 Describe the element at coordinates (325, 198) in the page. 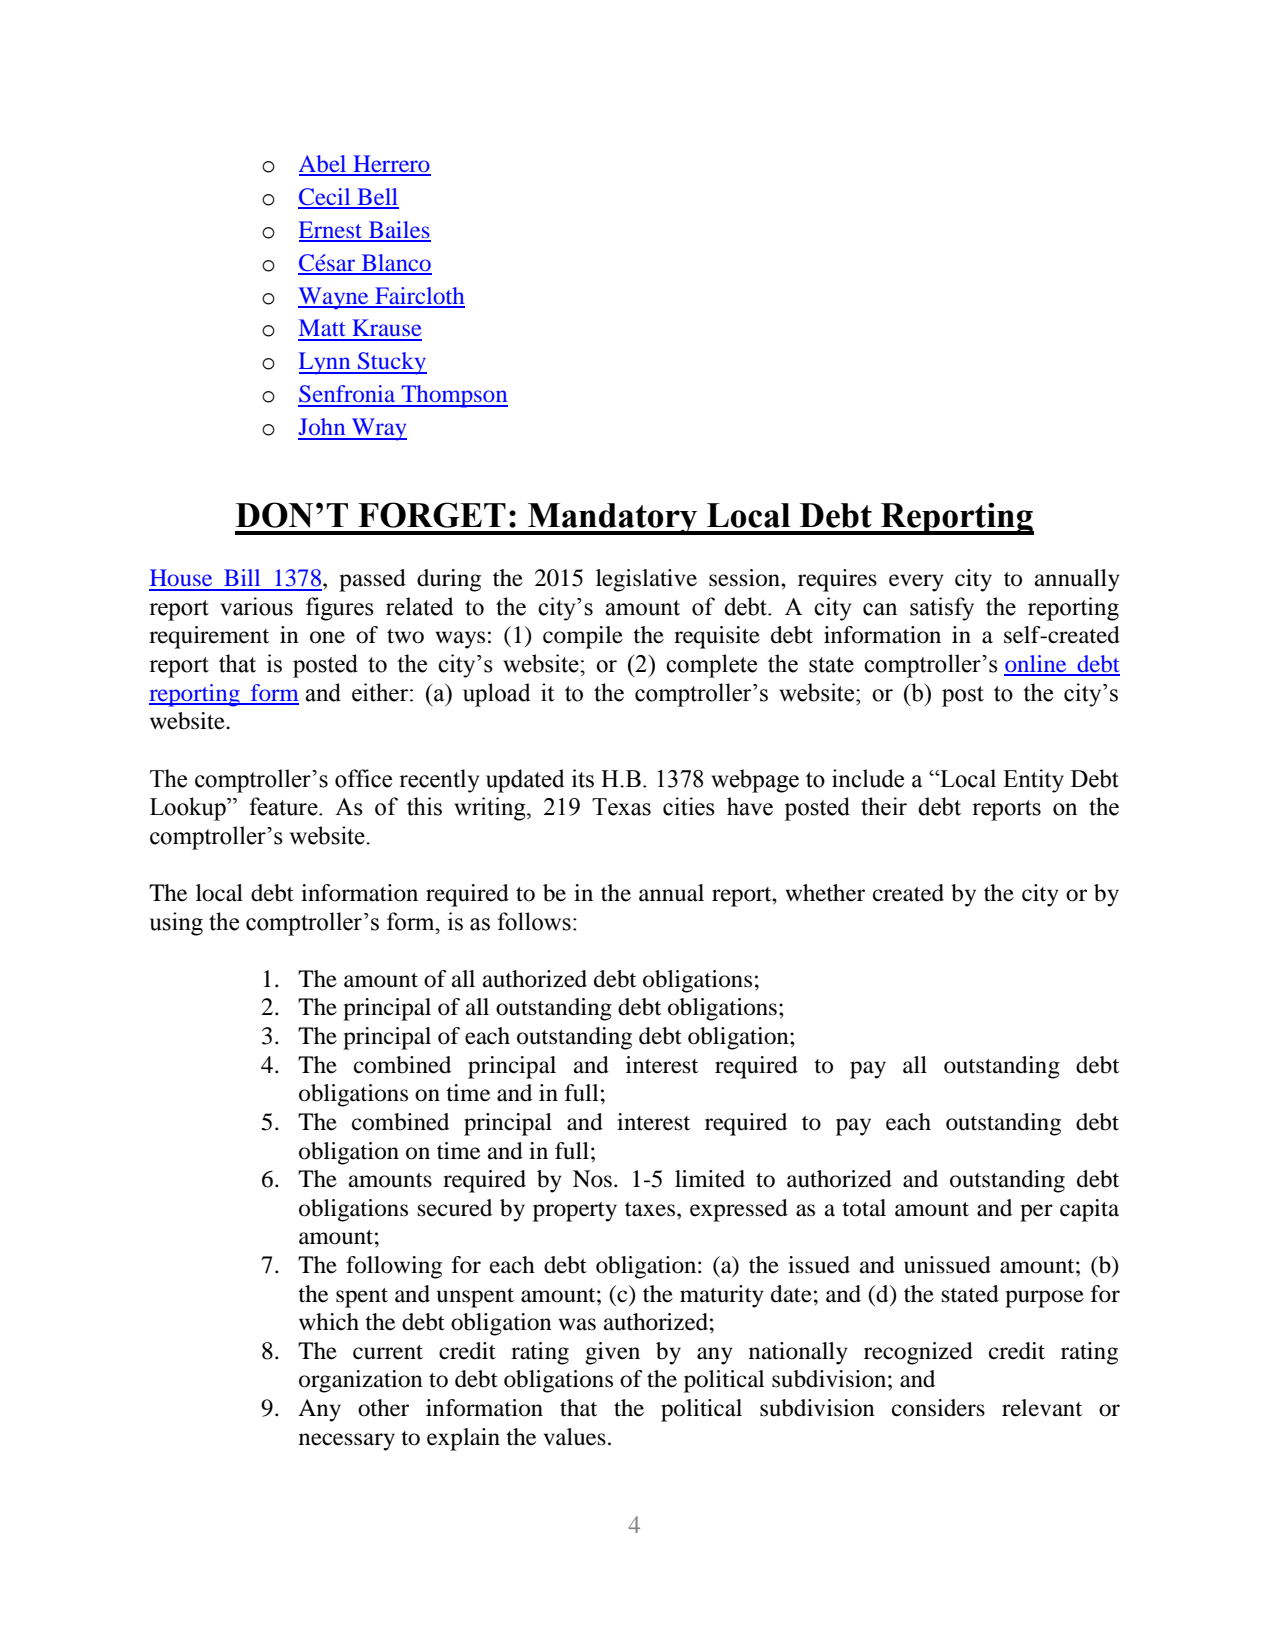

I see `Cecil` at that location.
